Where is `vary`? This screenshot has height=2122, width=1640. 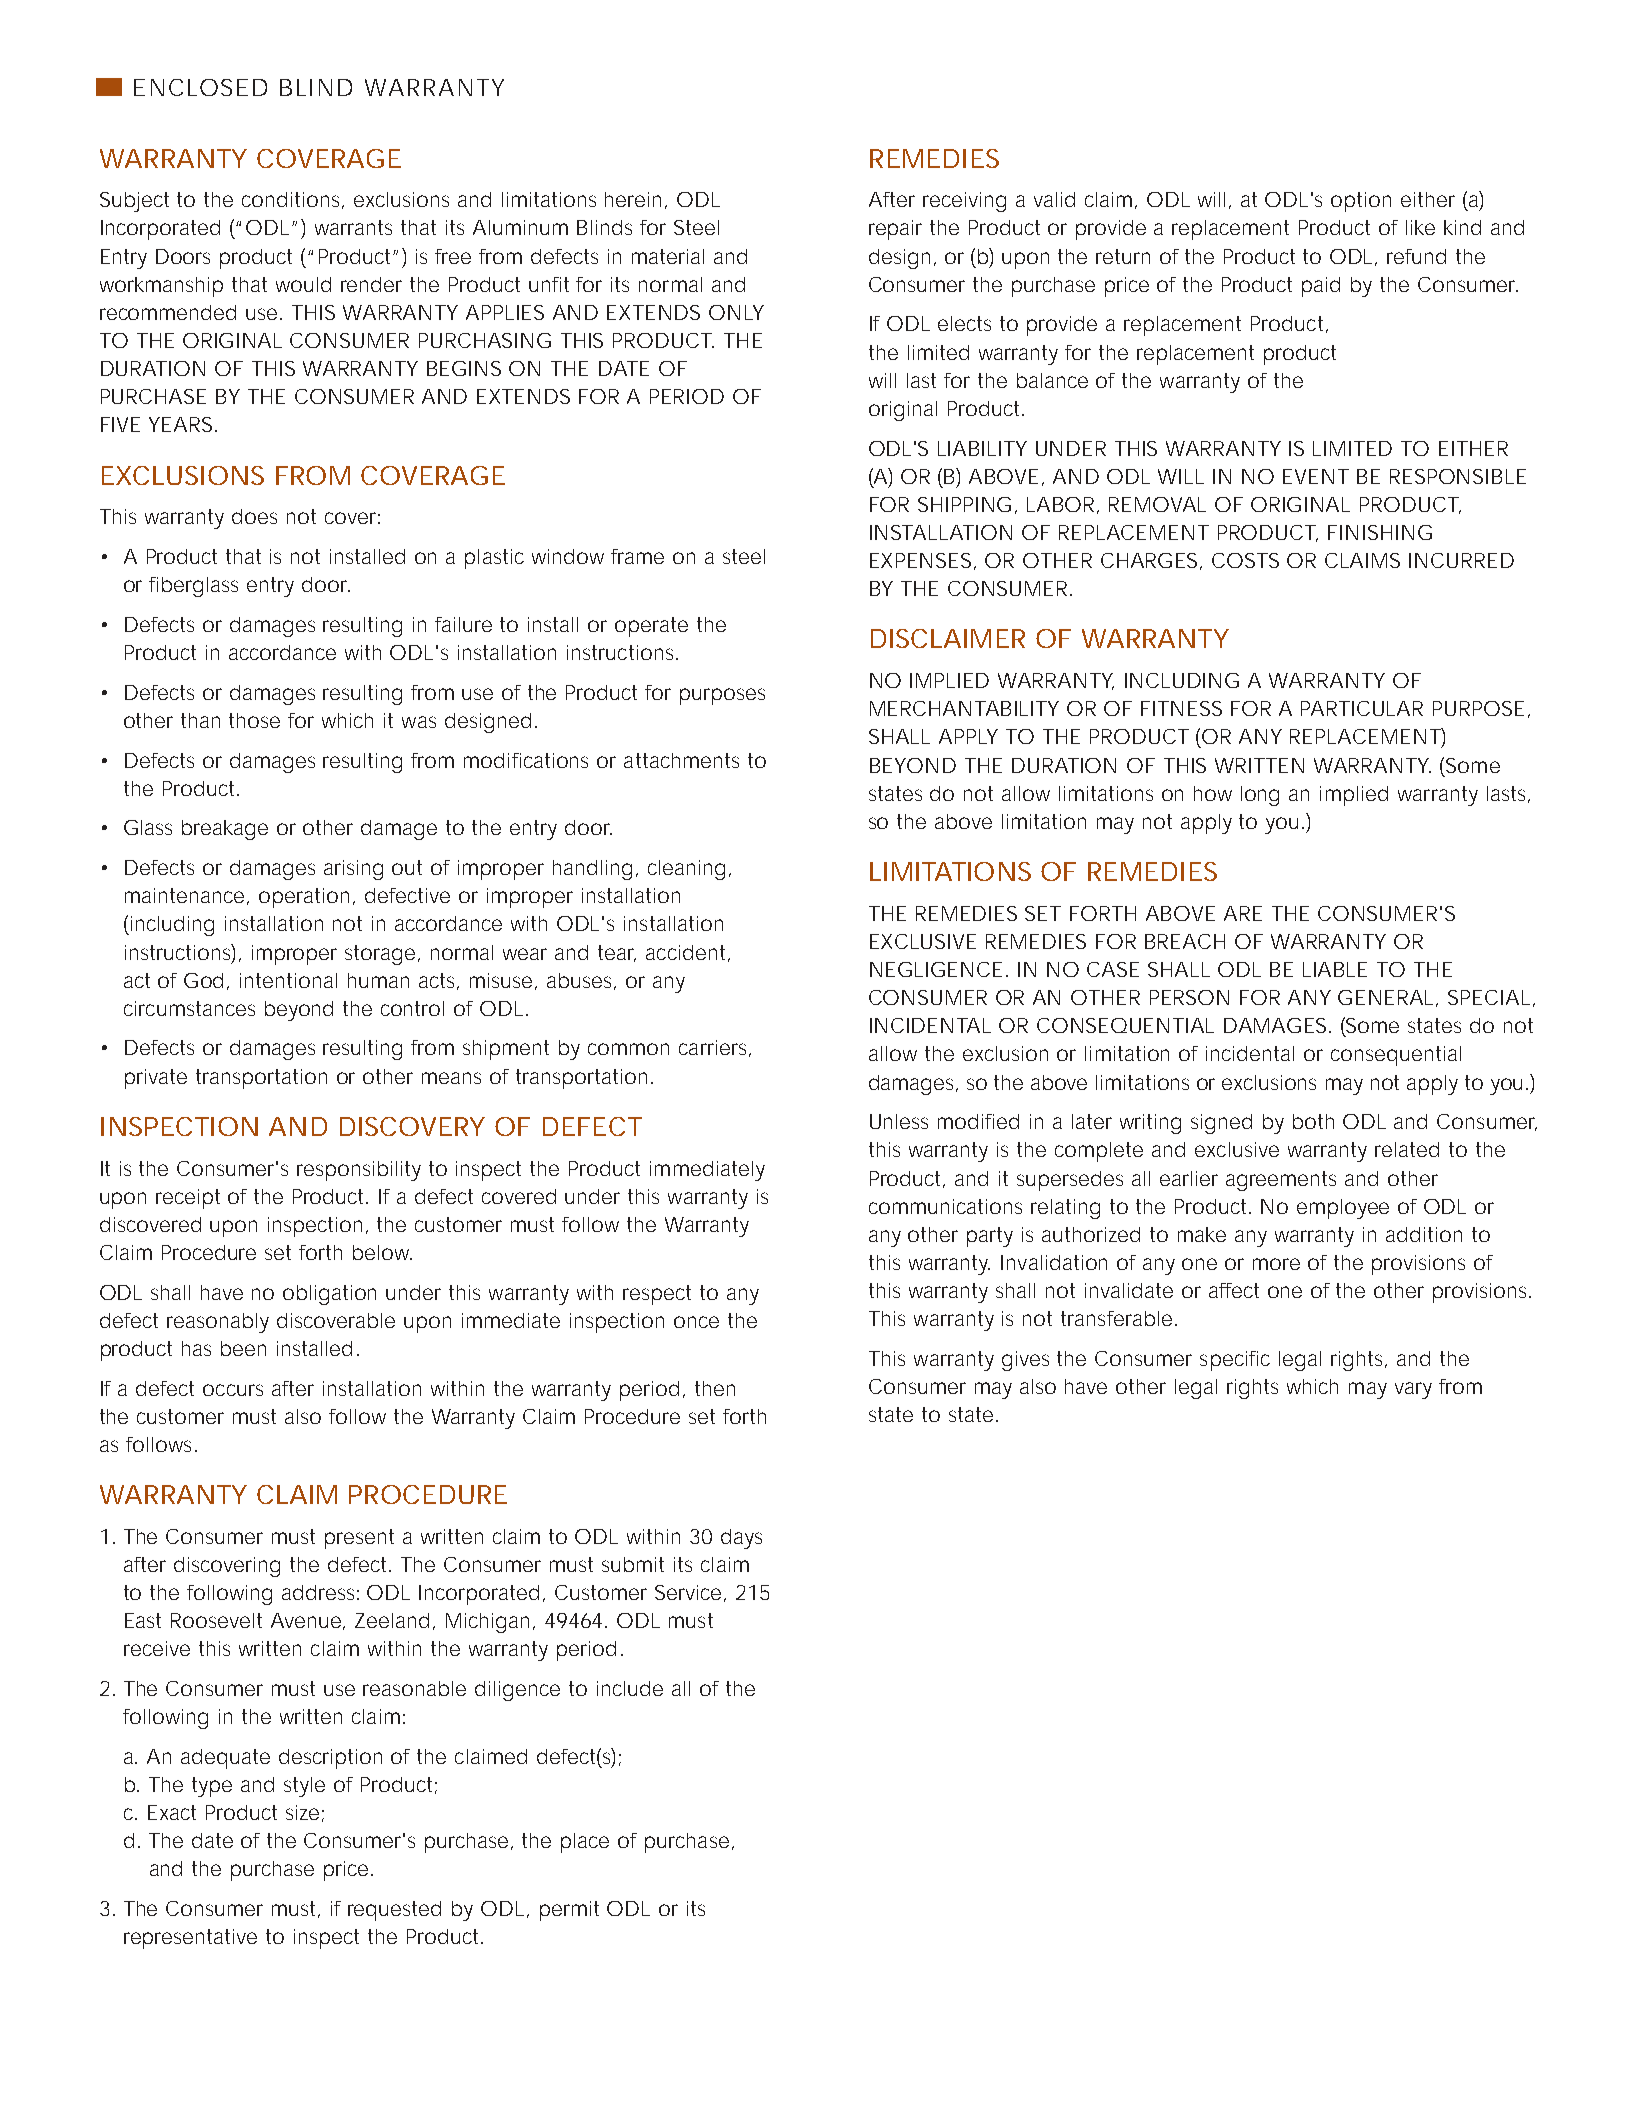
vary is located at coordinates (1413, 1390).
